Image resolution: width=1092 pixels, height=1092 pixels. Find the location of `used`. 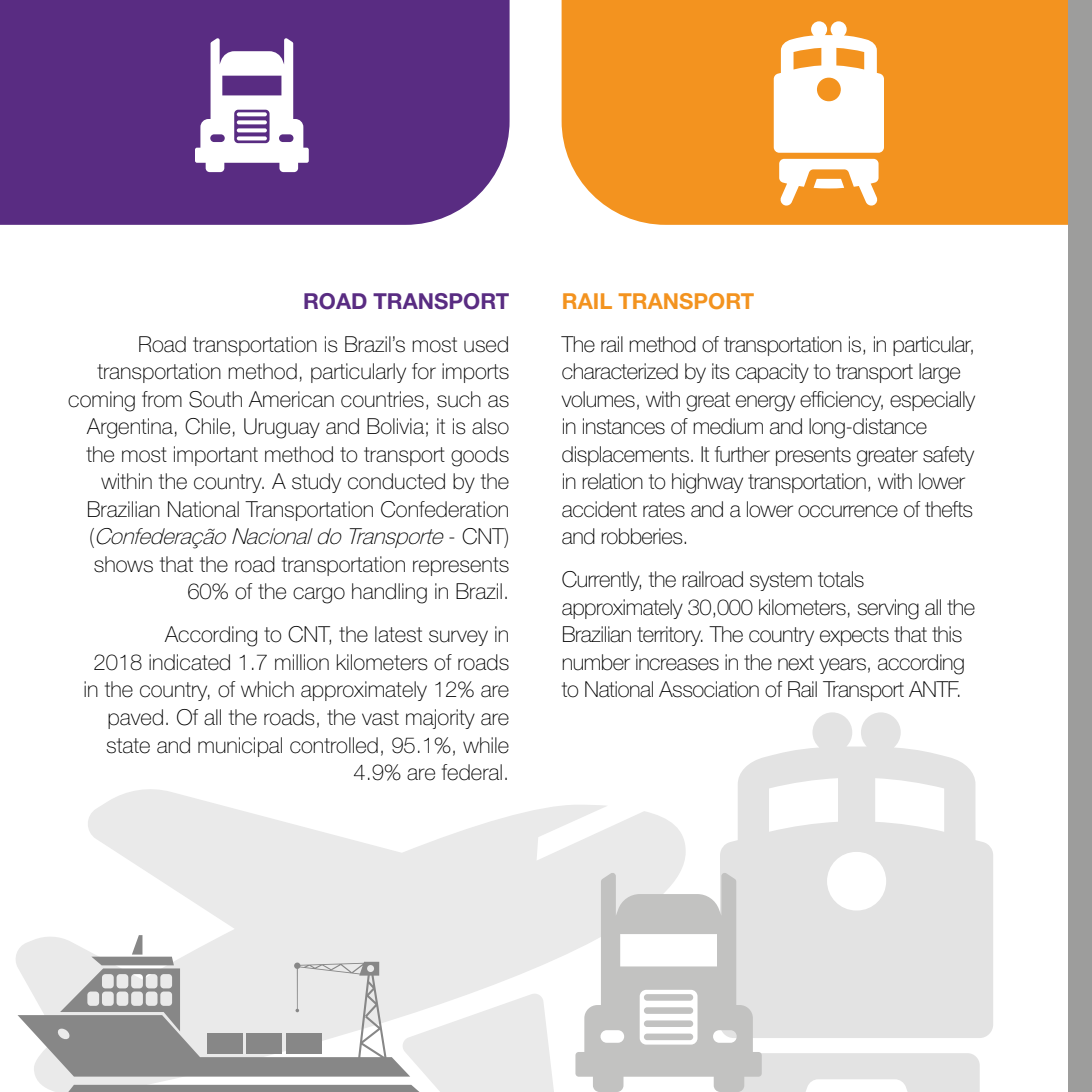

used is located at coordinates (486, 344).
